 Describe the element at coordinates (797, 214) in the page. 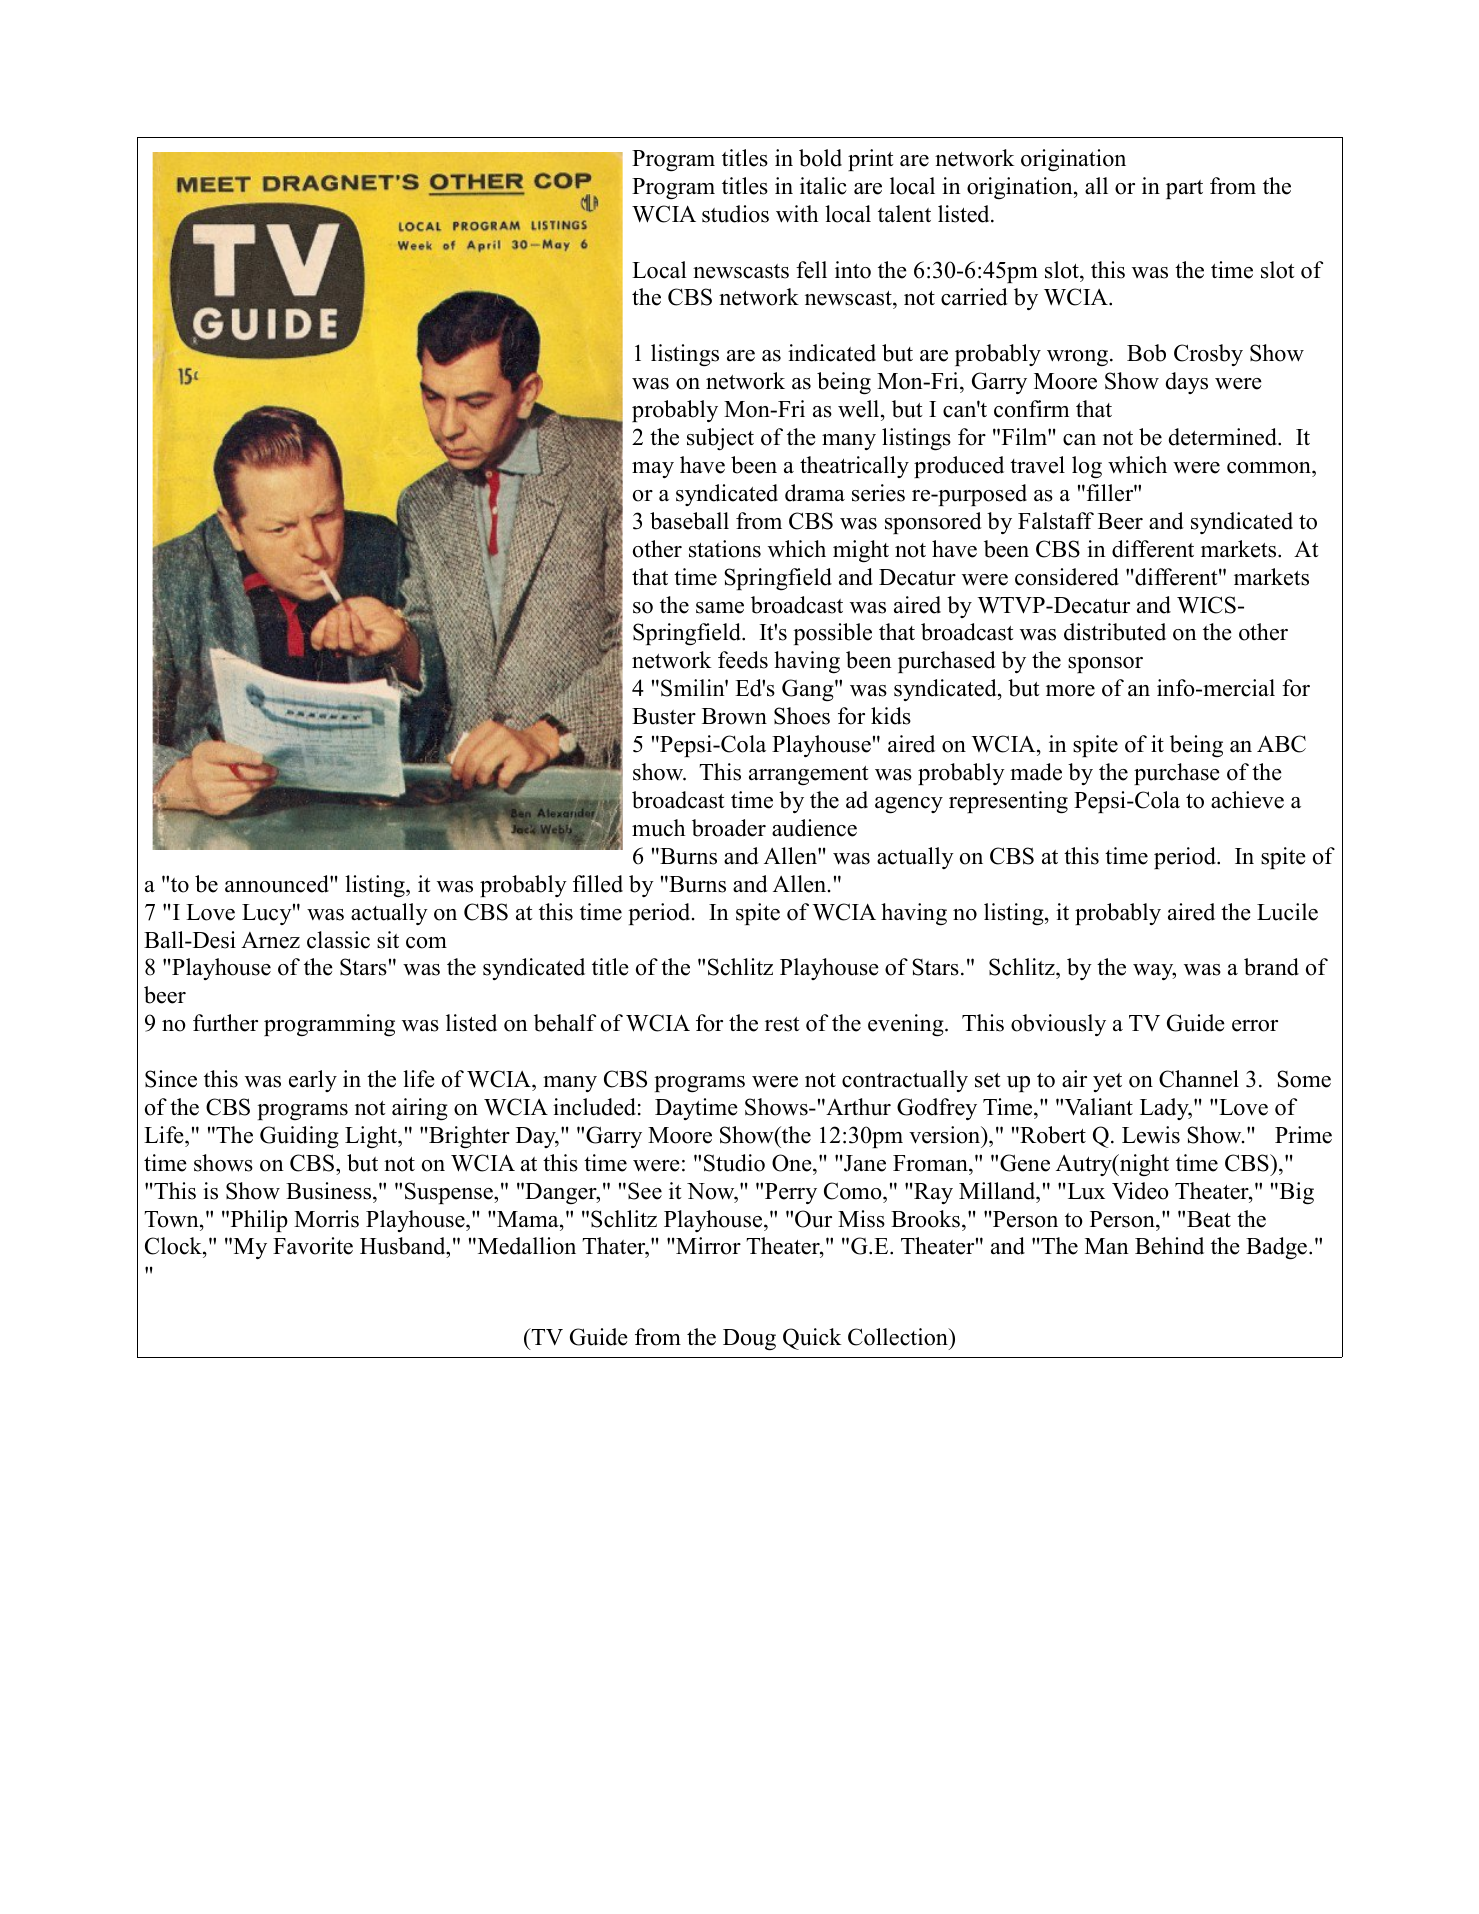

I see `with` at that location.
